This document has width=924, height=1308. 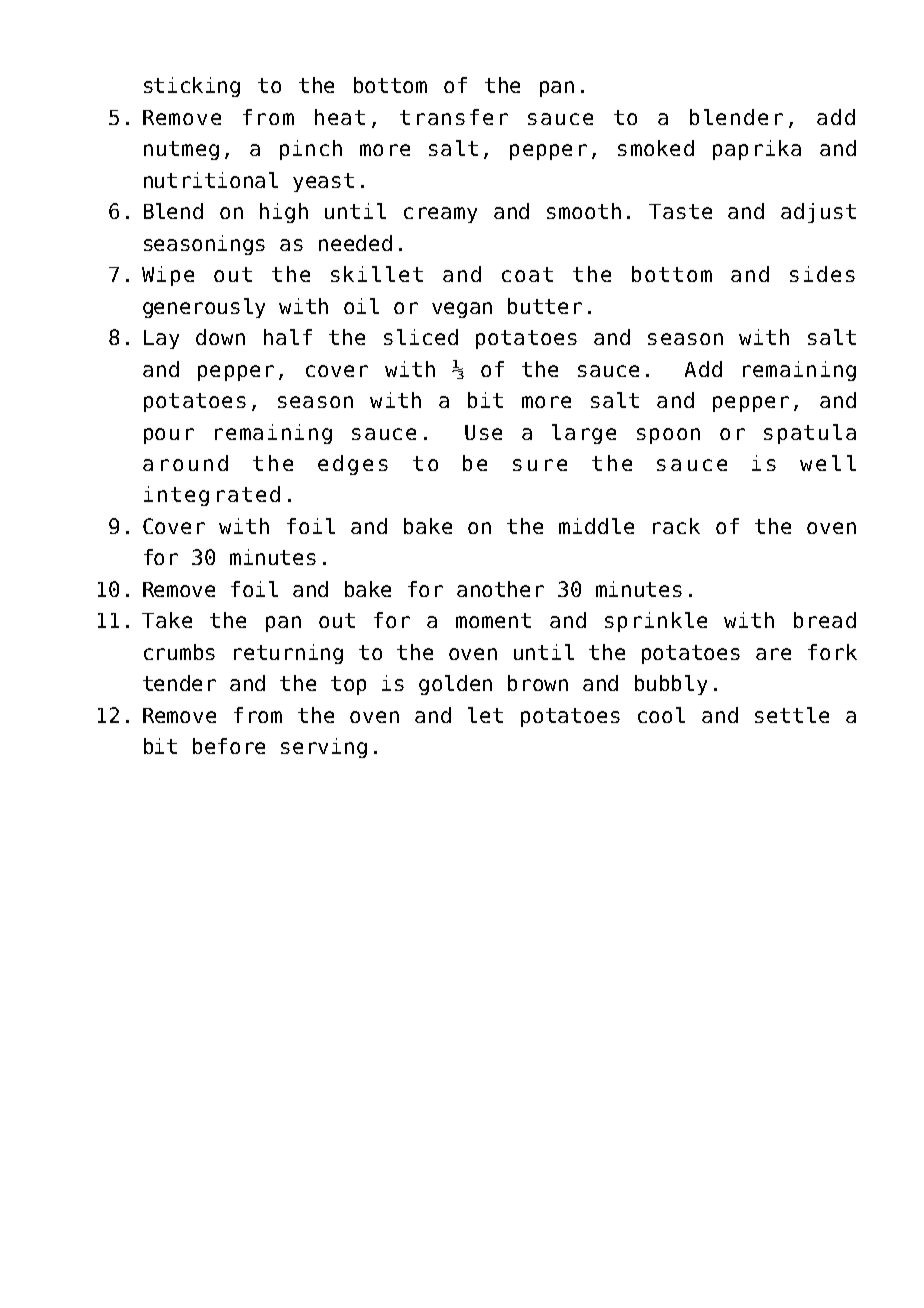 I want to click on sides, so click(x=822, y=274).
